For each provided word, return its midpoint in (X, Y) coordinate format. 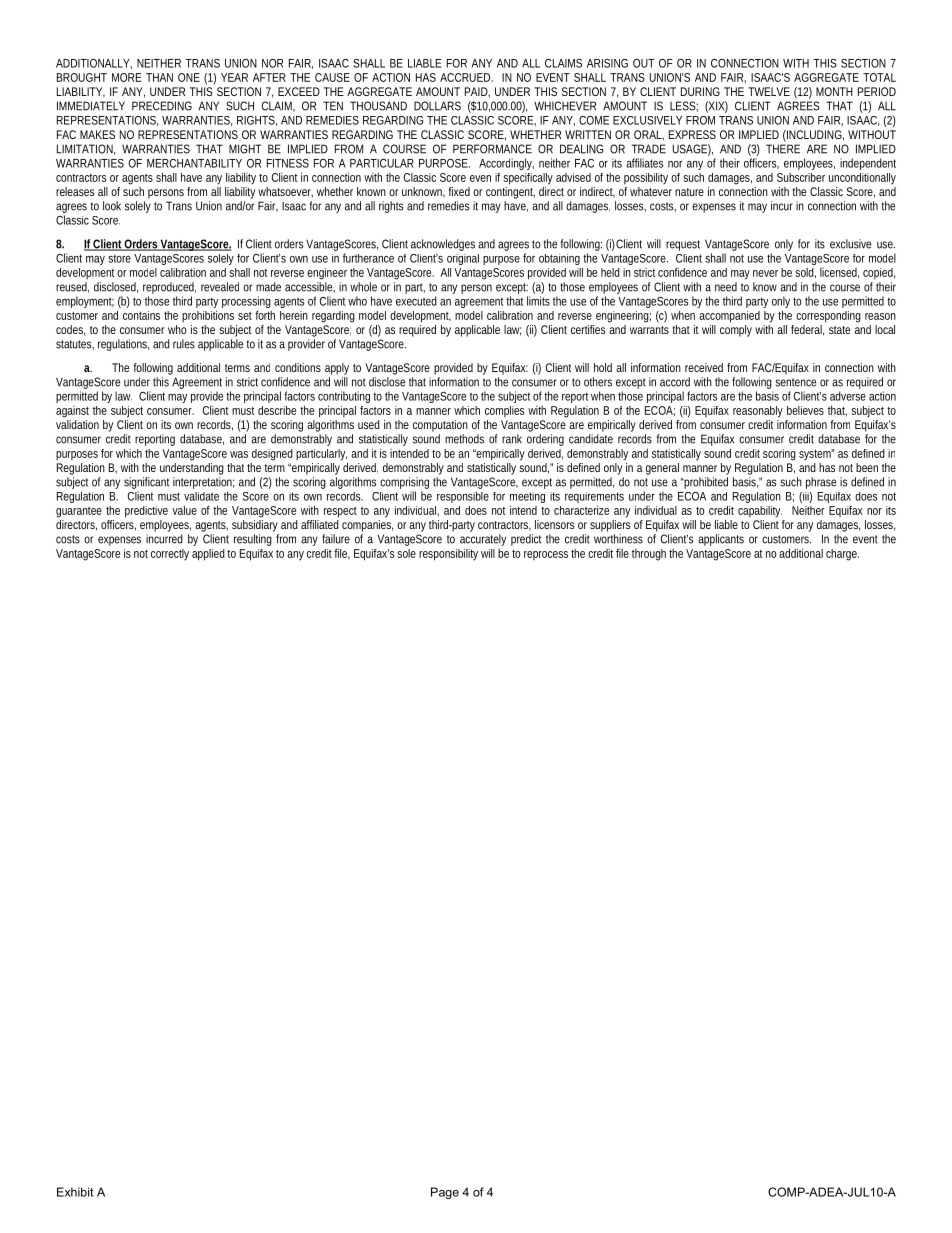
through (649, 555)
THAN (159, 77)
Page (445, 1193)
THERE (783, 149)
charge (842, 555)
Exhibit (75, 1192)
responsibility (448, 555)
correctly (170, 555)
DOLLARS (437, 106)
